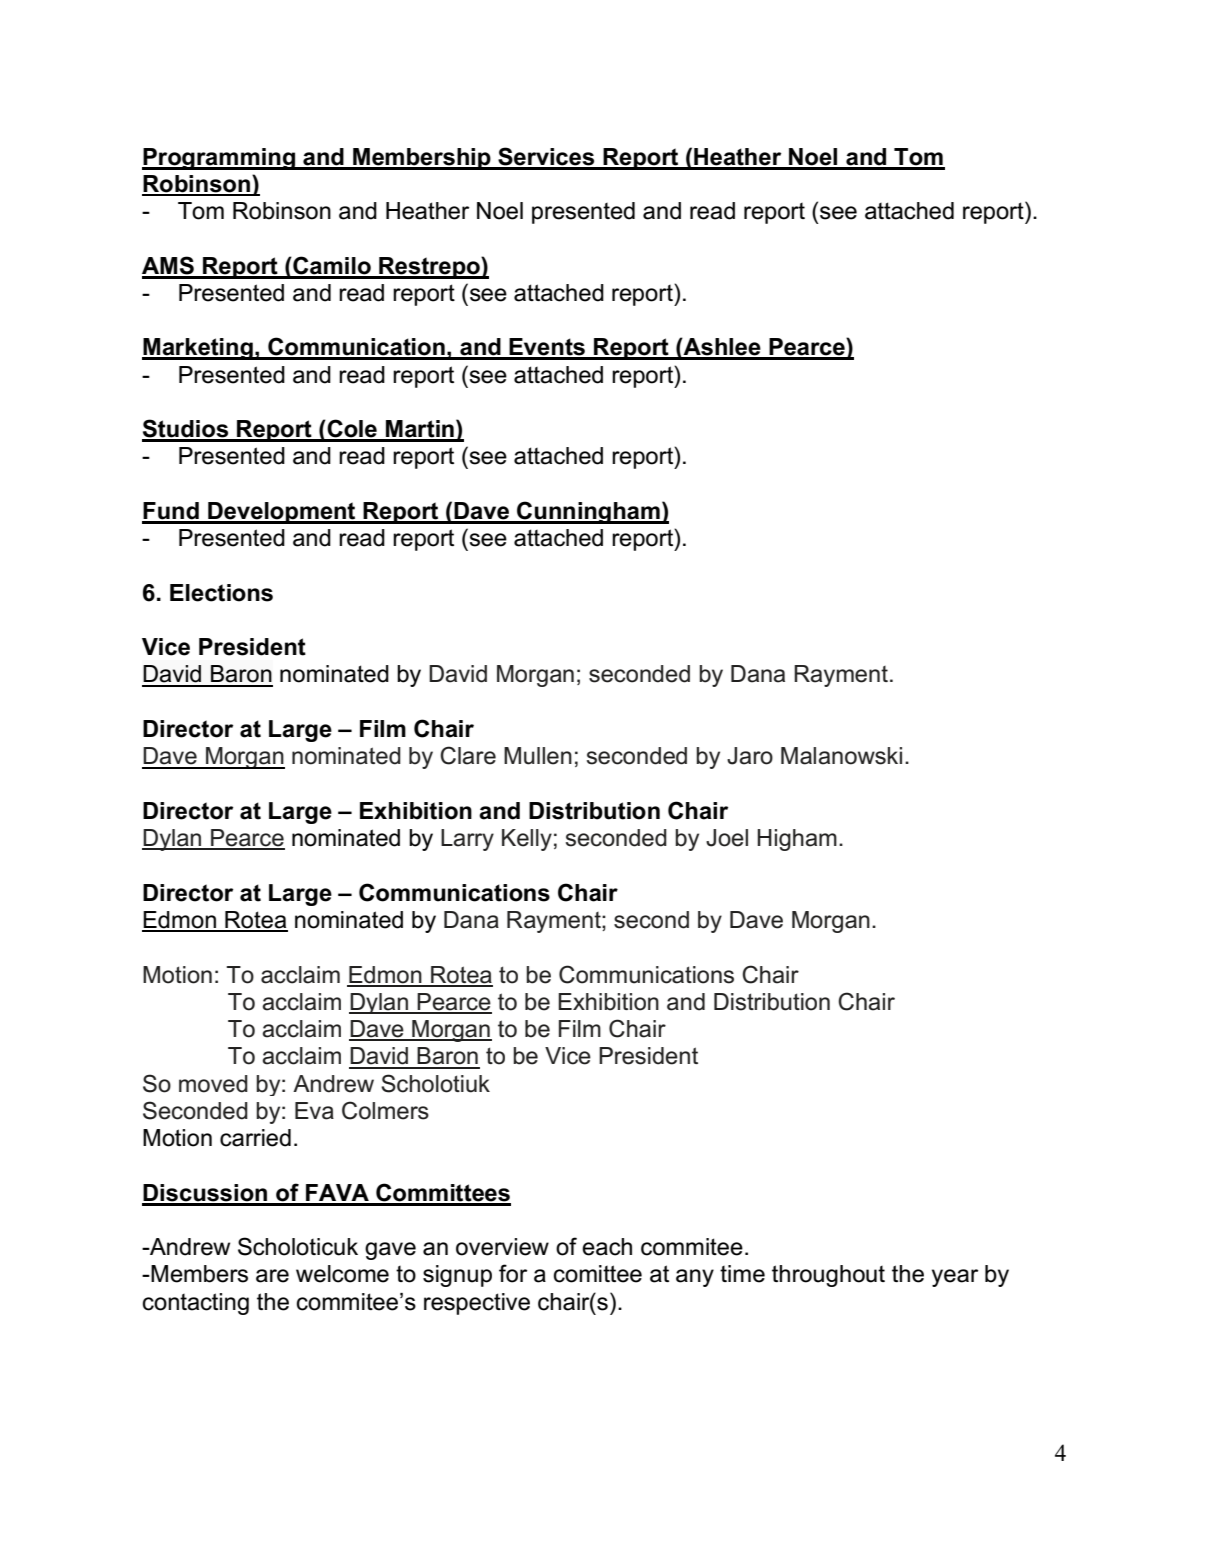 This document has width=1209, height=1565. Describe the element at coordinates (727, 838) in the document. I see `Joel` at that location.
